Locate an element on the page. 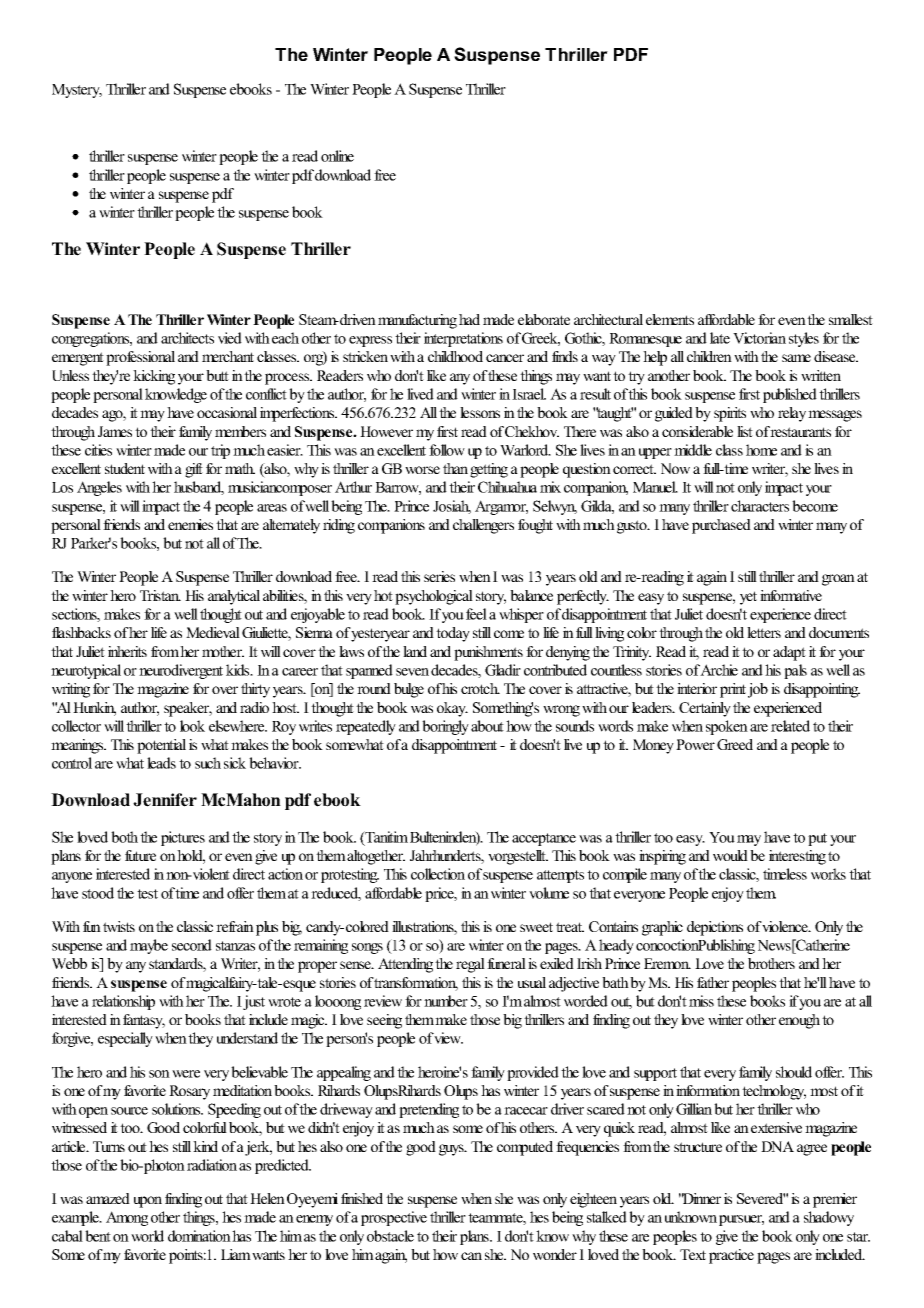 Image resolution: width=924 pixels, height=1308 pixels. seven is located at coordinates (412, 672).
